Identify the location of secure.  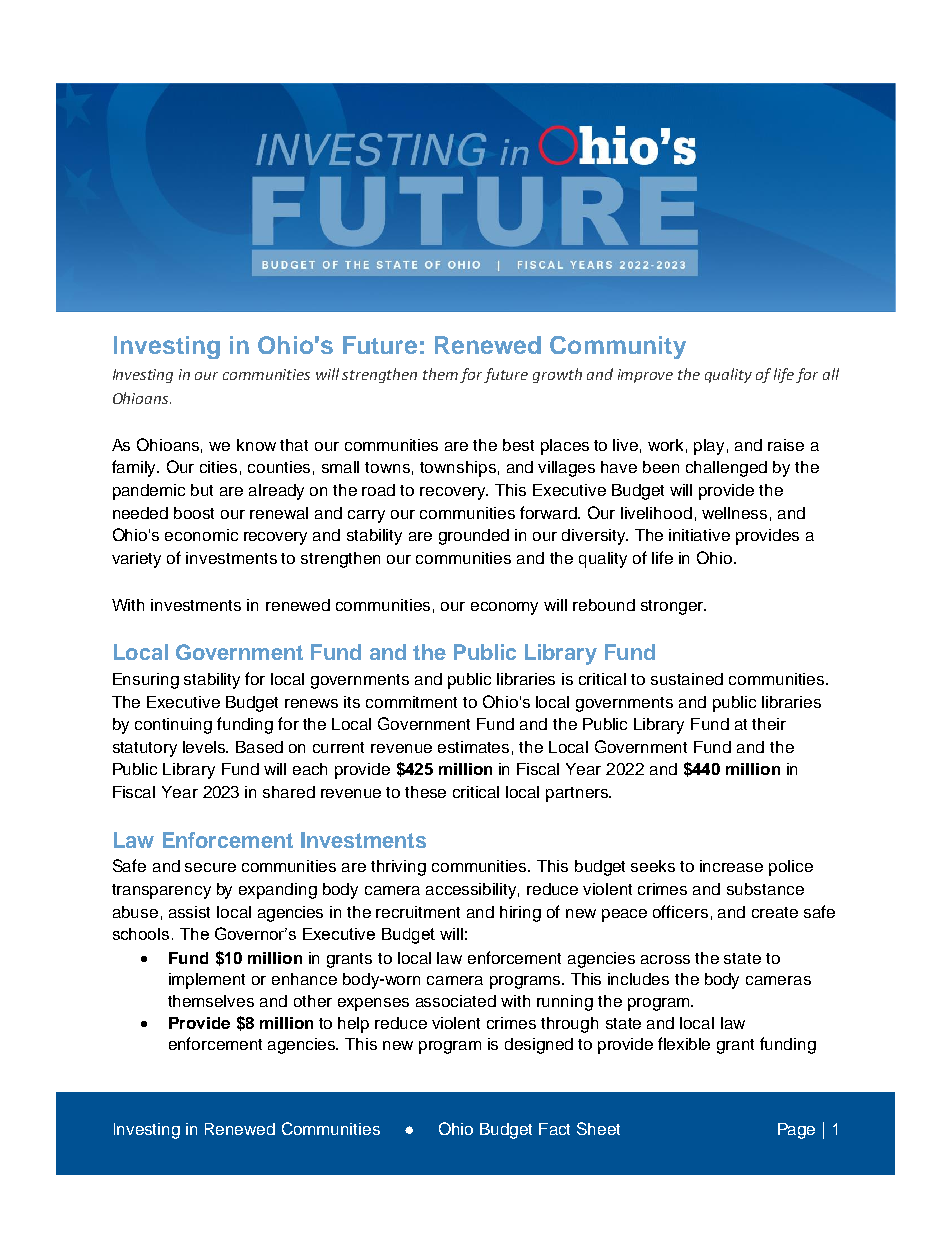
(210, 867).
